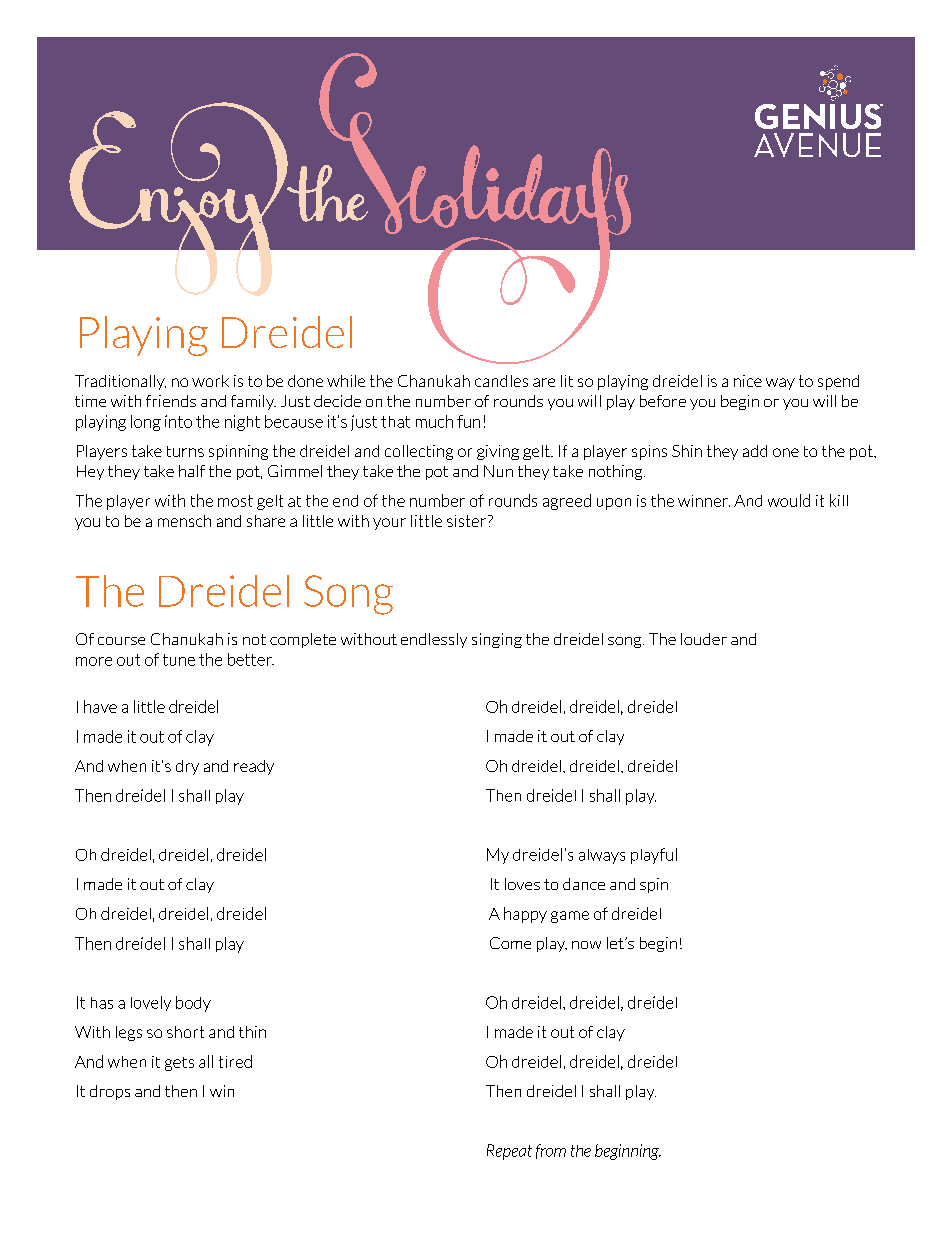 This image has width=952, height=1233. What do you see at coordinates (179, 660) in the image?
I see `tune` at bounding box center [179, 660].
